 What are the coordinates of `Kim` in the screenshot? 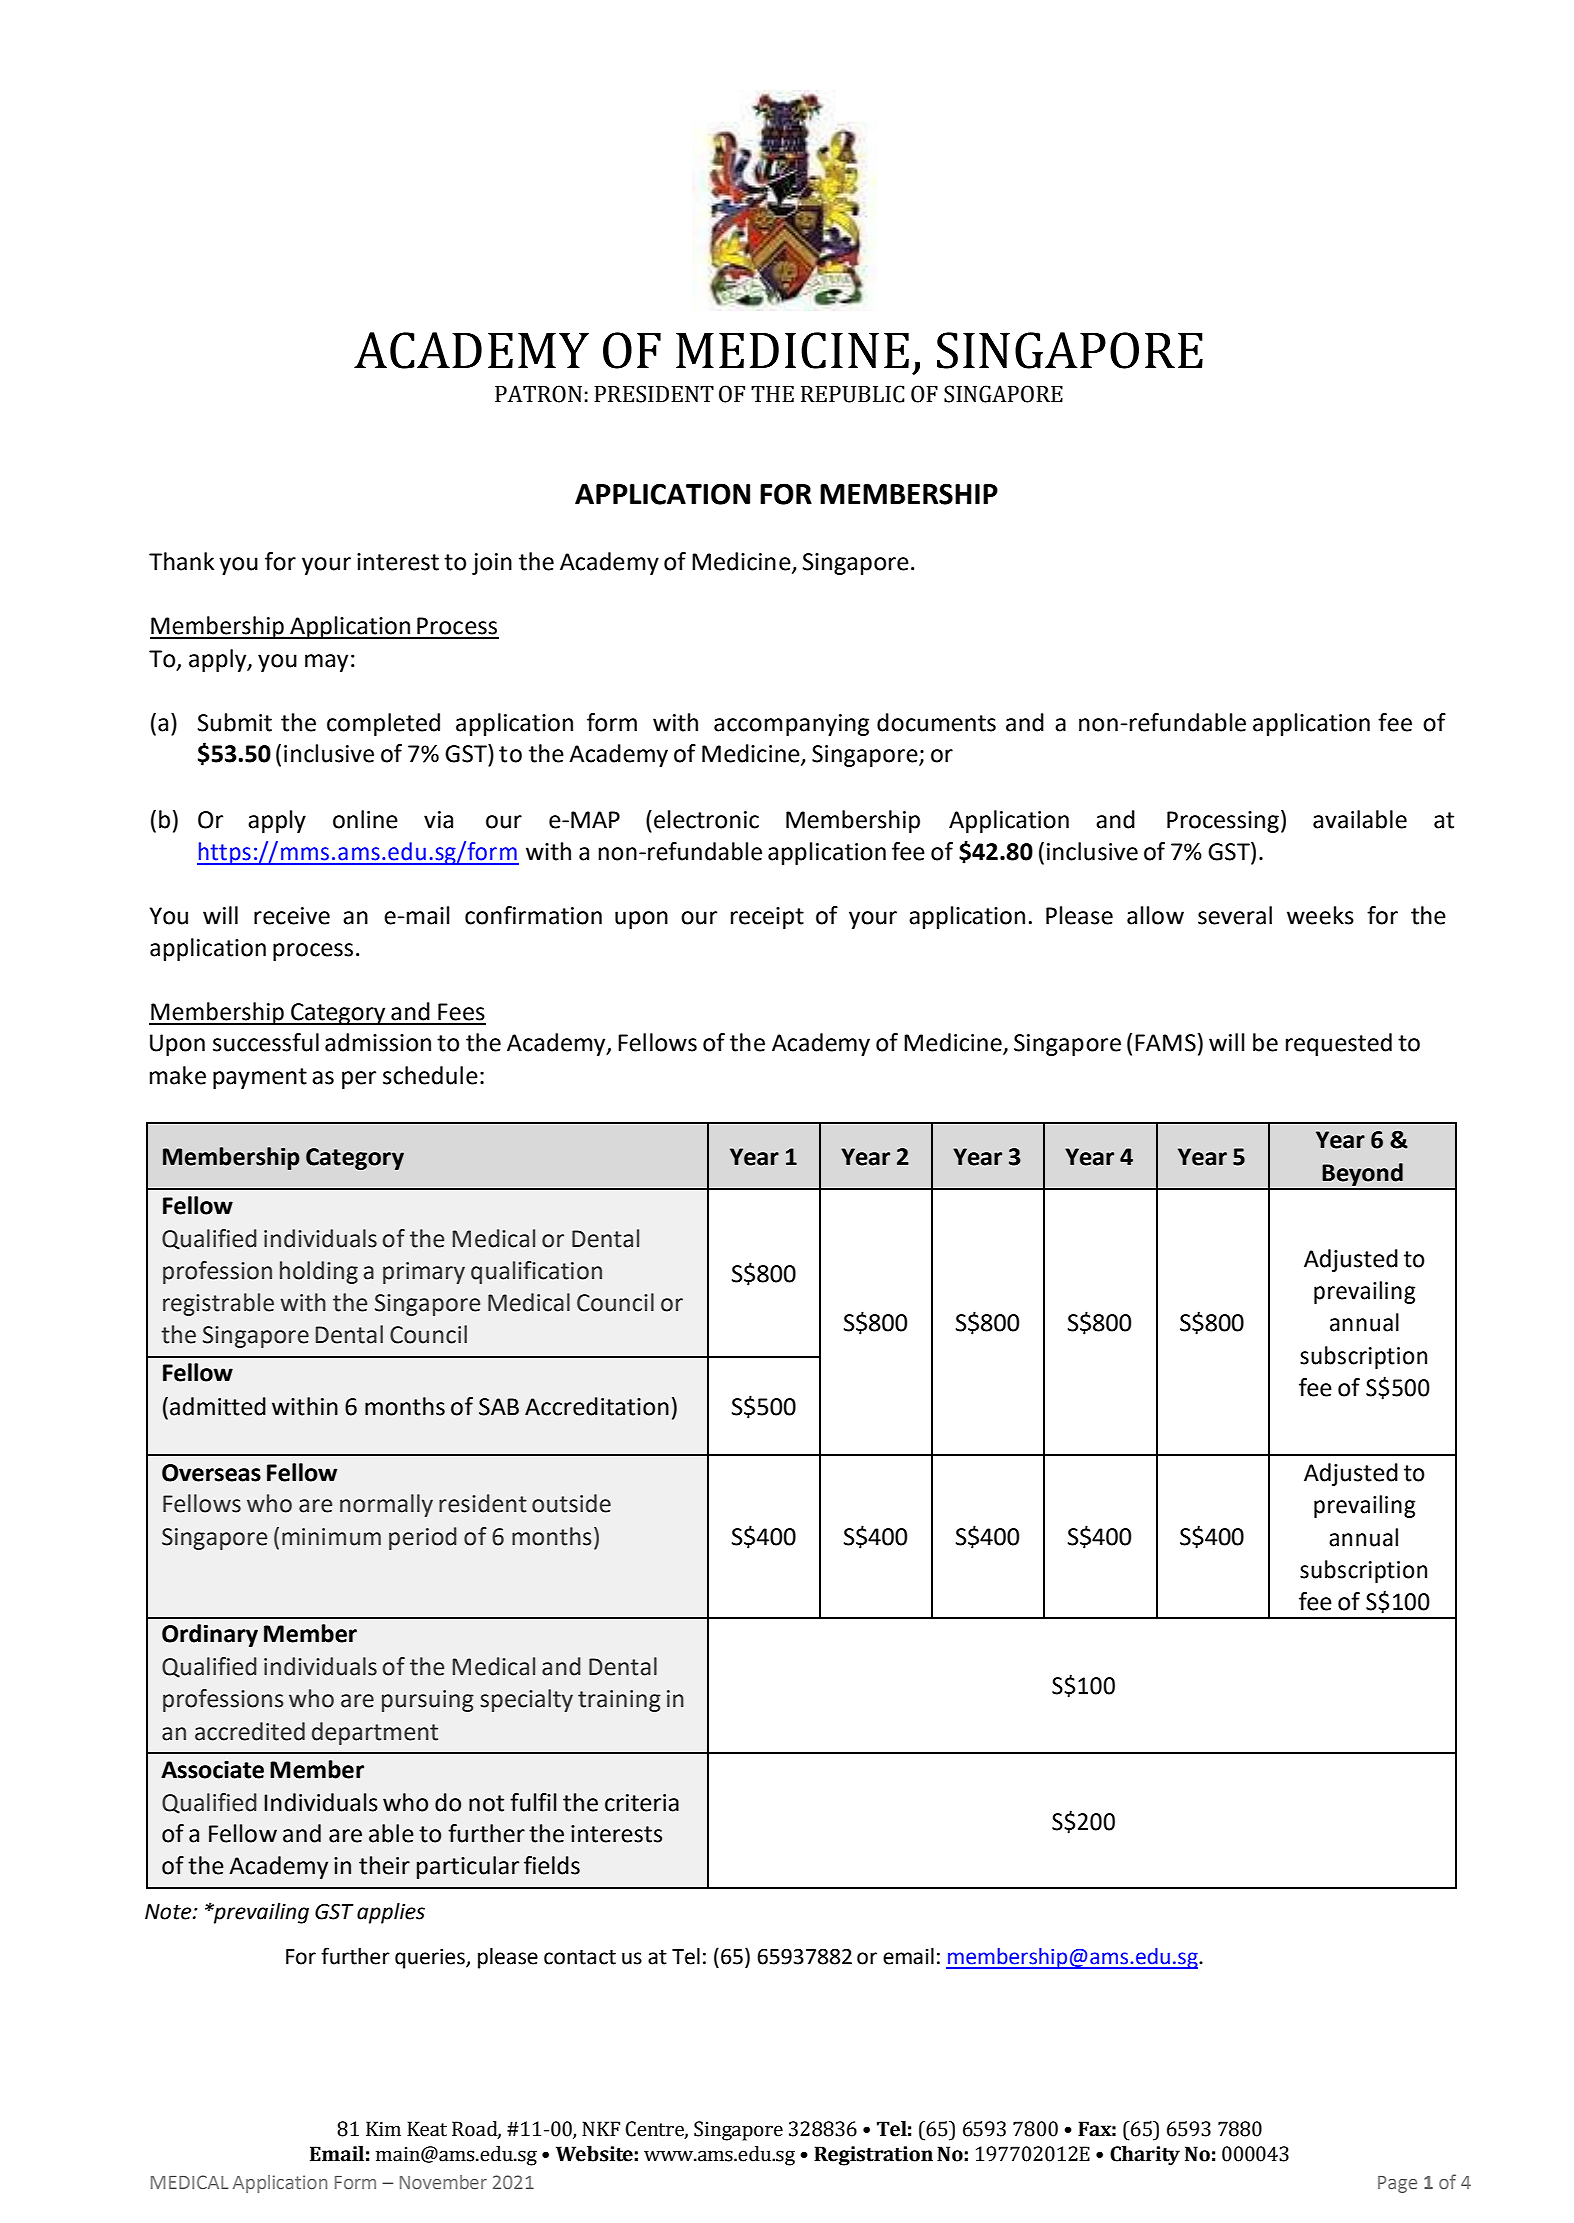 It's located at (383, 2128).
